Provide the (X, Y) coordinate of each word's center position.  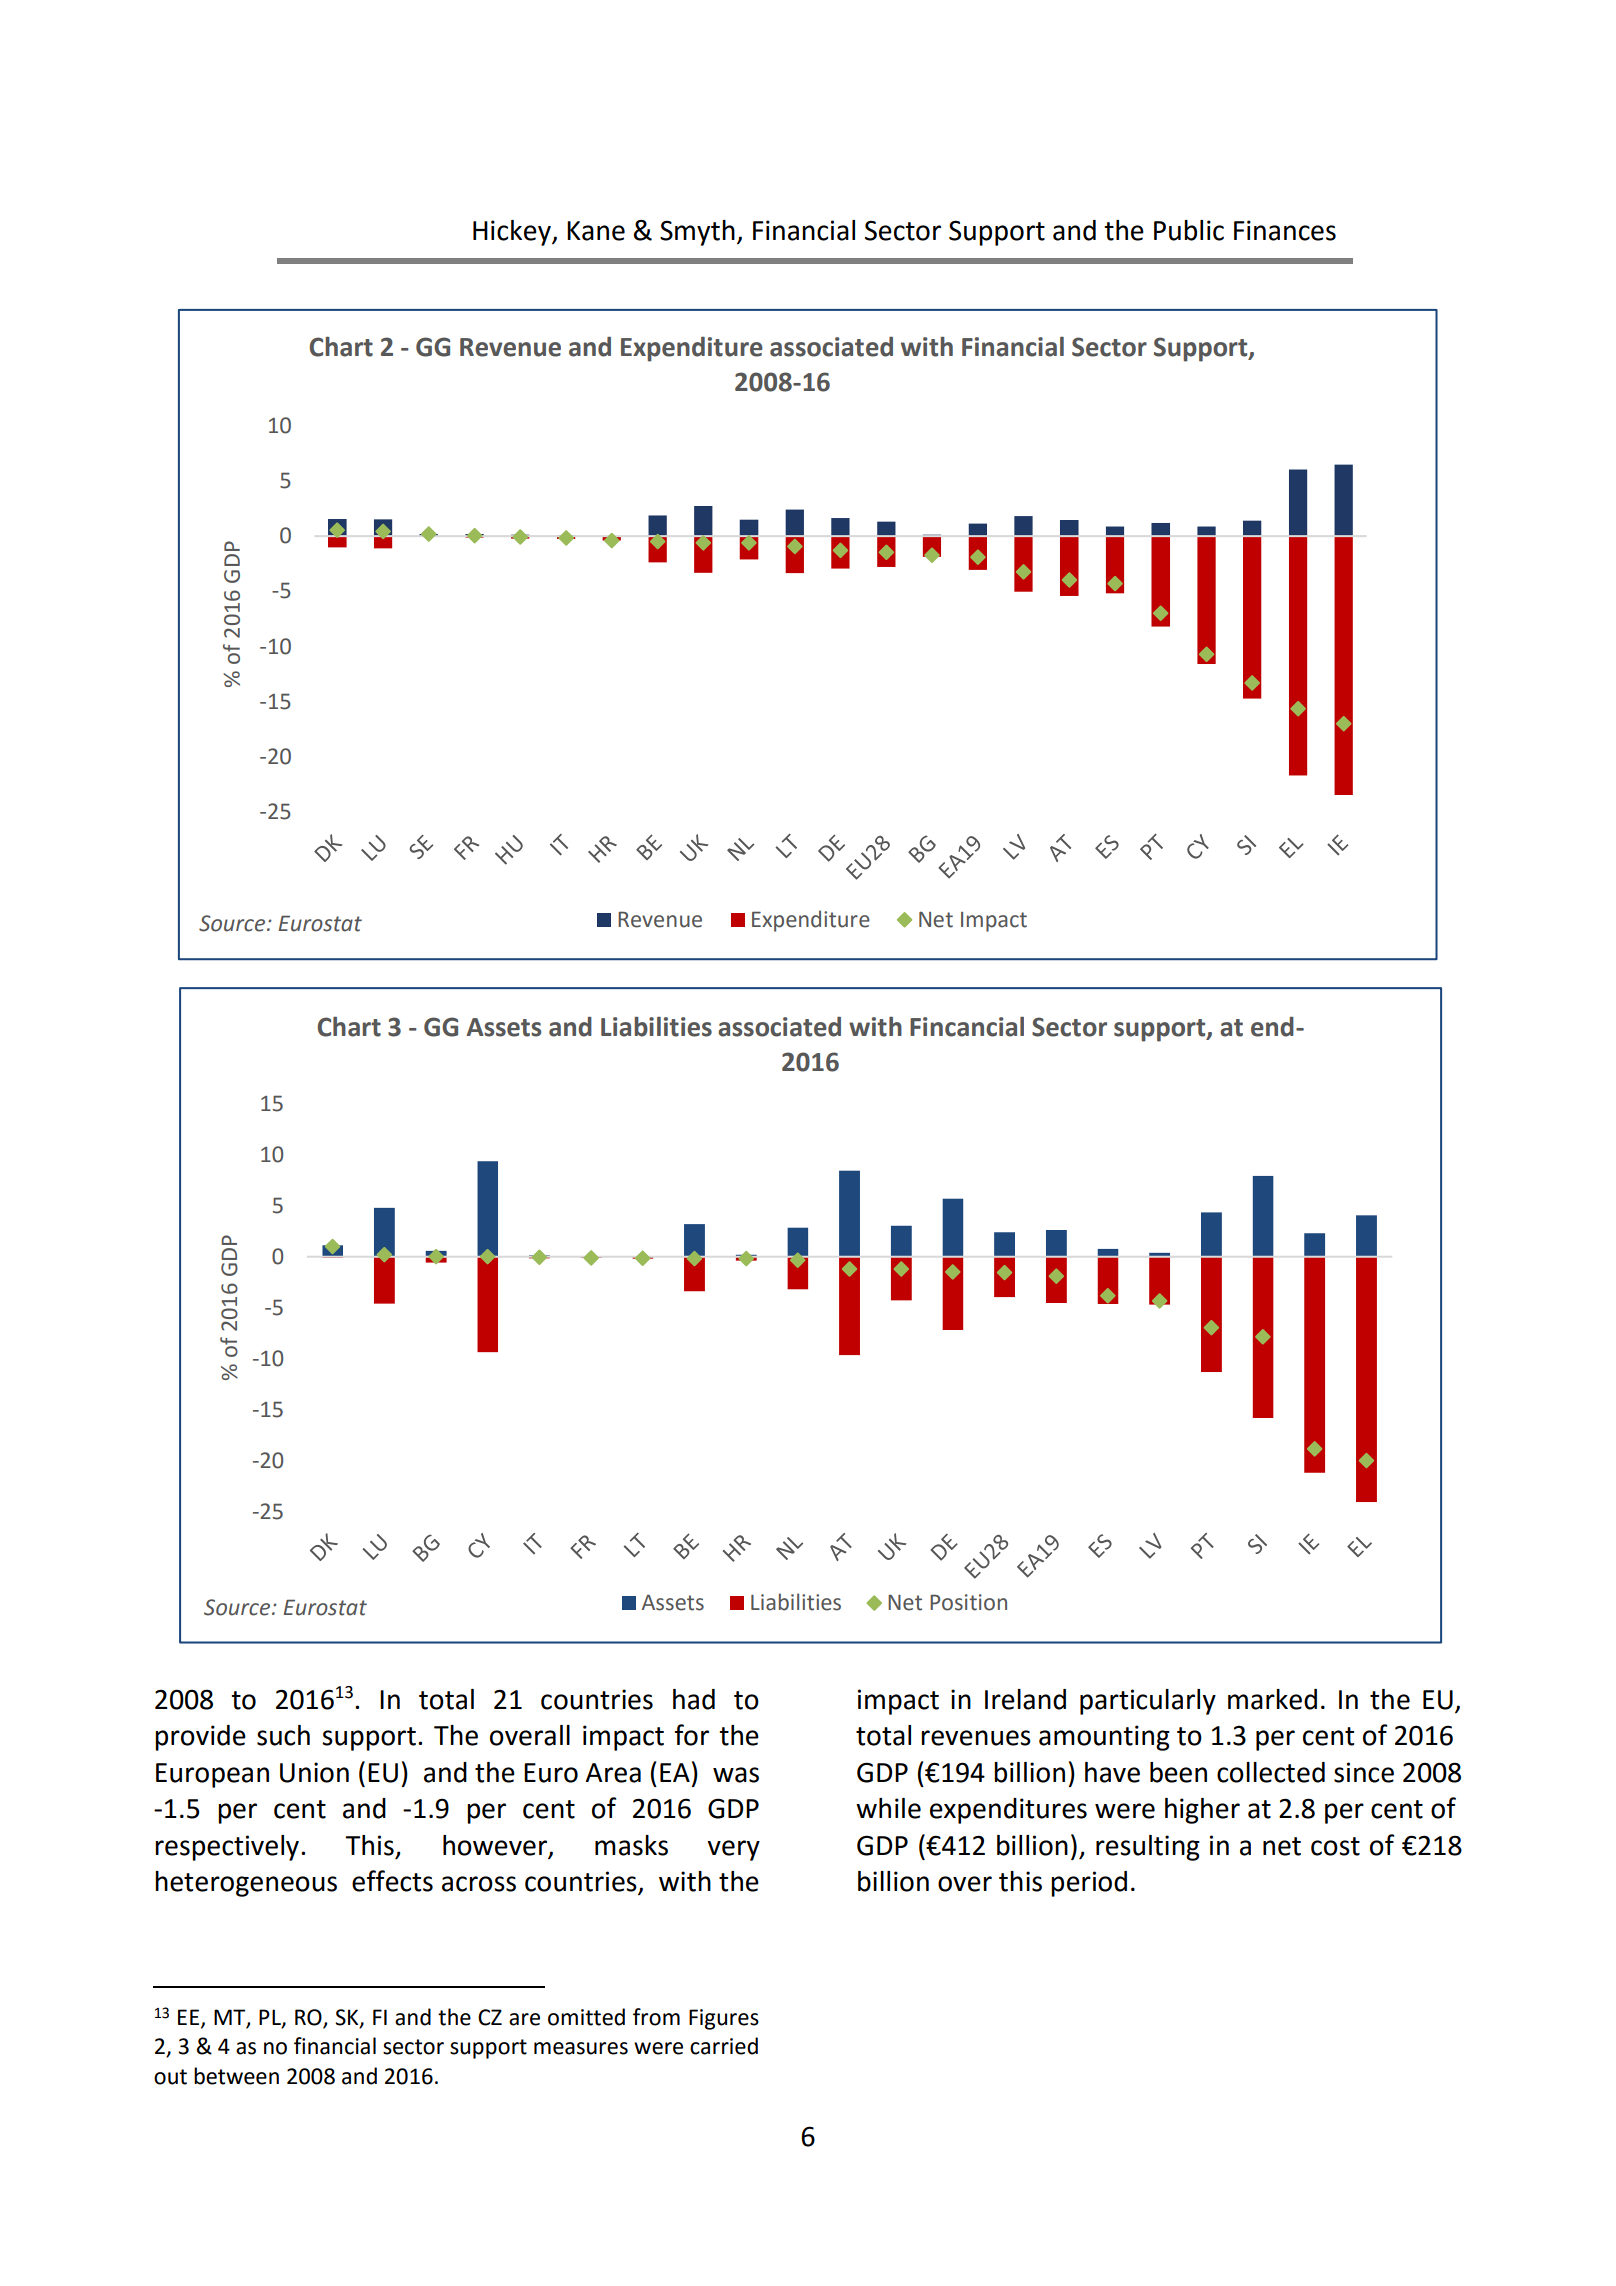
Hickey (513, 233)
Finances (1285, 230)
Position (968, 1602)
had (694, 1699)
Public (1189, 230)
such (283, 1735)
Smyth (697, 233)
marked (1272, 1699)
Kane (596, 231)
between (236, 2076)
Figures (724, 2019)
